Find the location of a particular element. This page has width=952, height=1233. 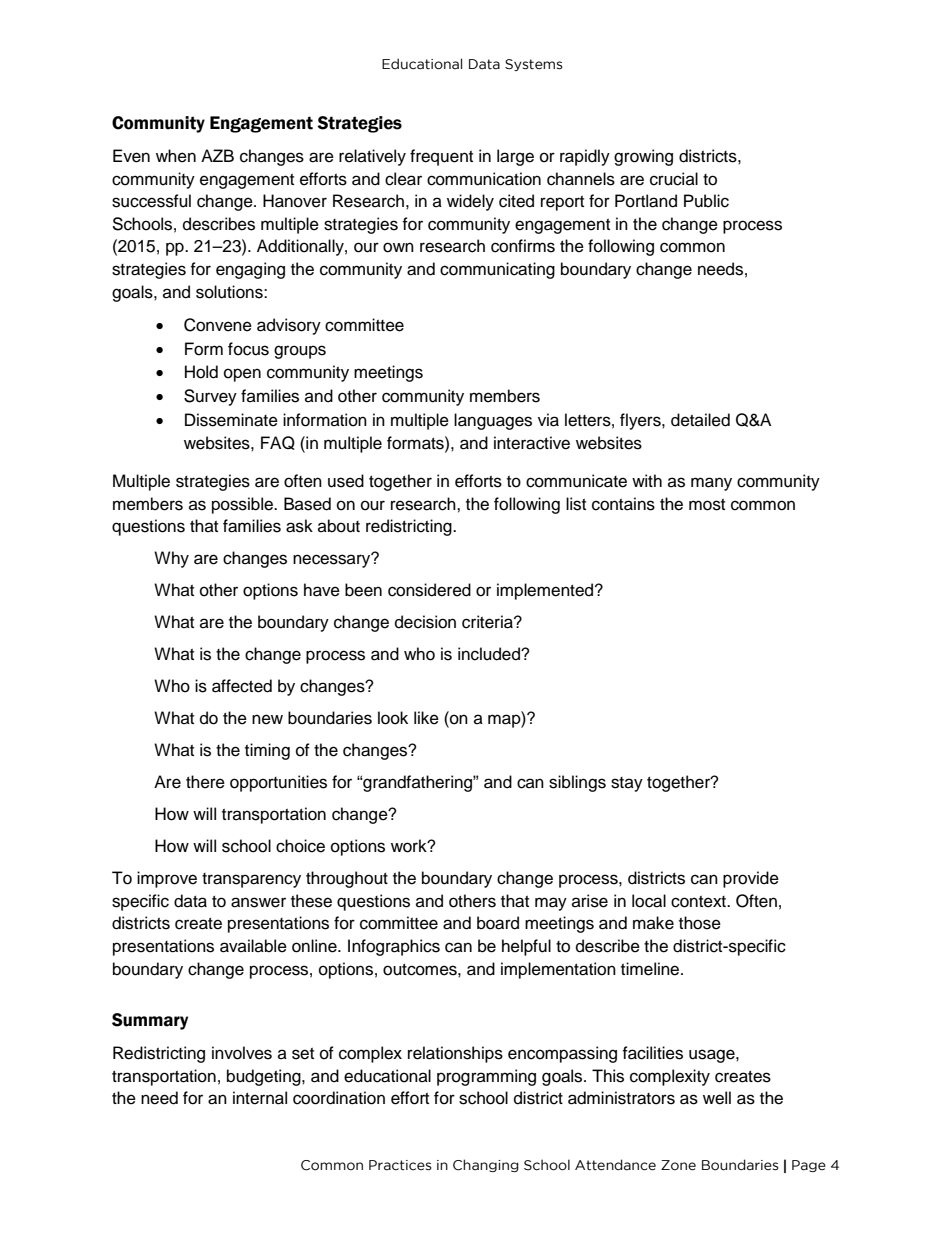

growing is located at coordinates (643, 157).
